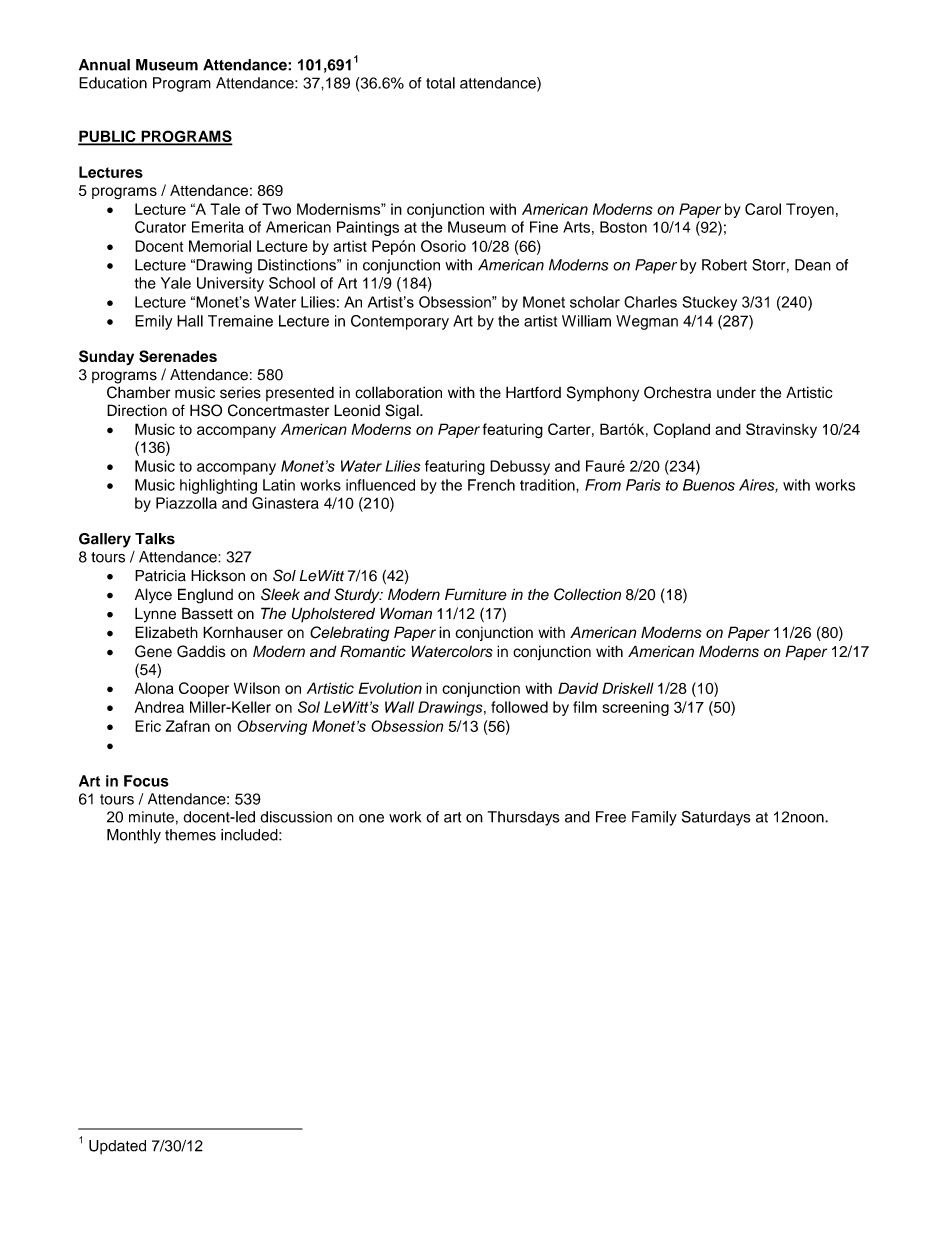 This document has width=952, height=1233. What do you see at coordinates (117, 1147) in the document?
I see `Updated` at bounding box center [117, 1147].
